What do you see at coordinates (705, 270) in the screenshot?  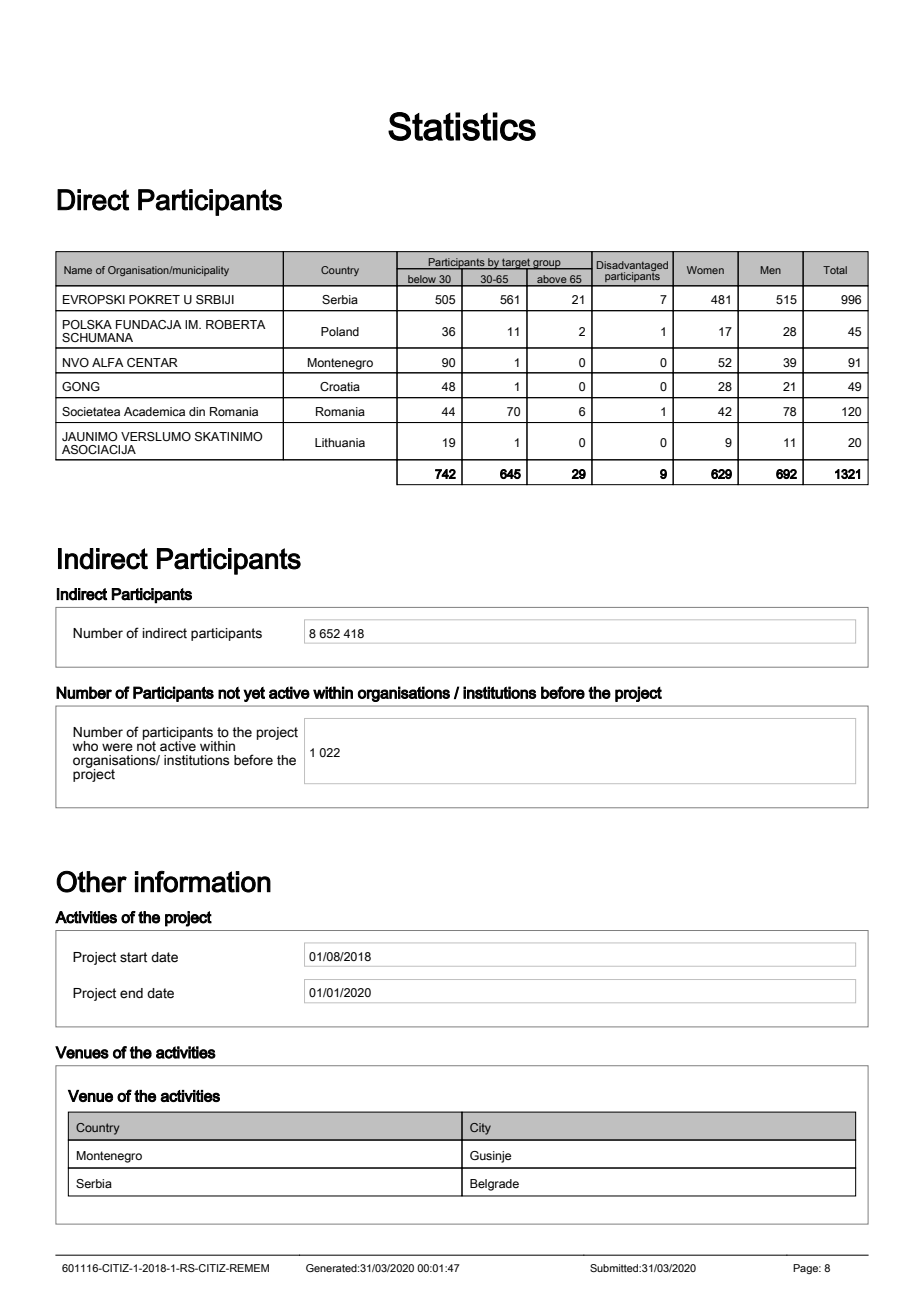 I see `Women` at bounding box center [705, 270].
